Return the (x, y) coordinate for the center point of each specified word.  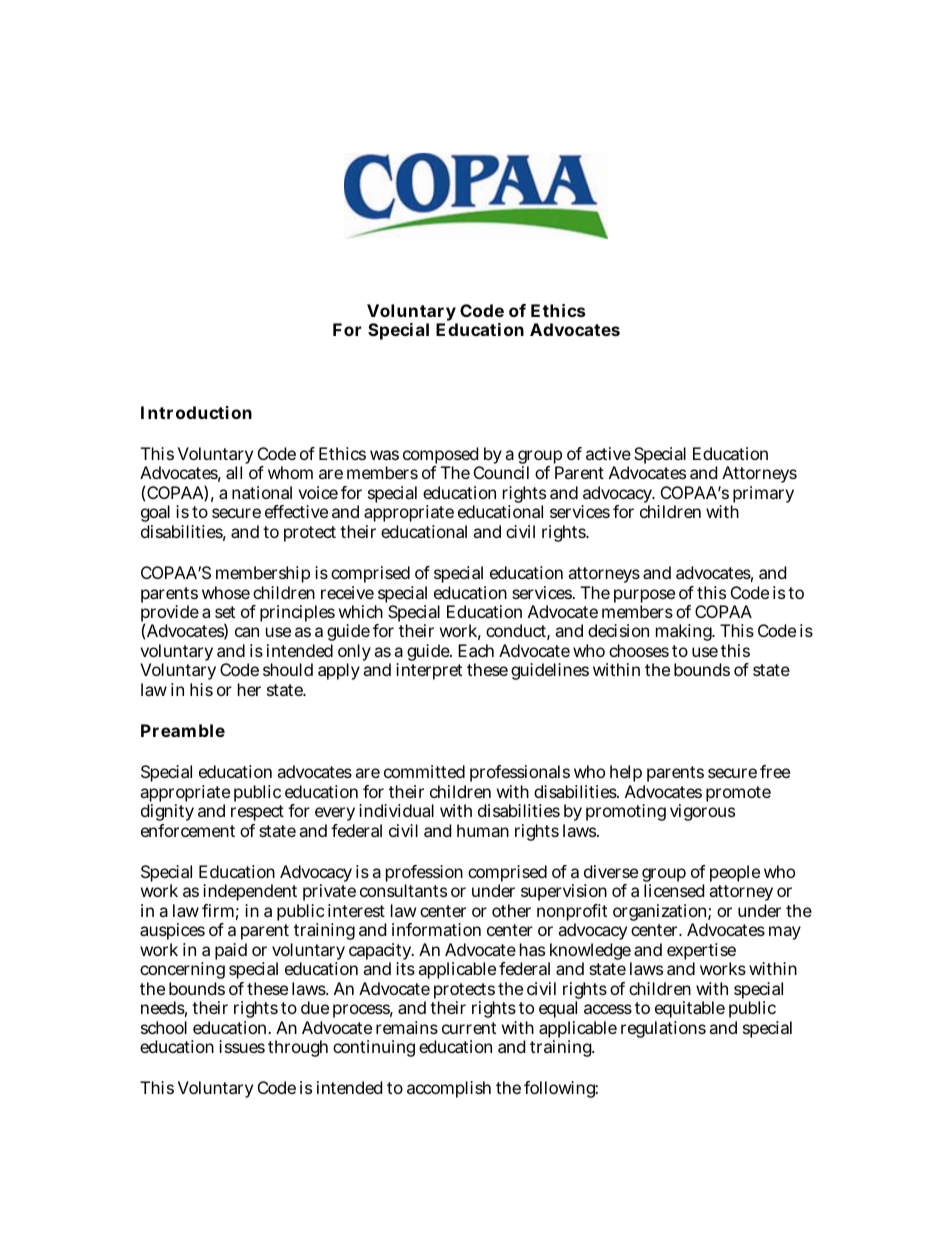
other (511, 910)
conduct (518, 632)
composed (442, 457)
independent (251, 894)
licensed (674, 890)
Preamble (183, 730)
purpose (644, 597)
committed (424, 771)
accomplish (449, 1089)
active (608, 453)
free (775, 771)
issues (242, 1046)
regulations (663, 1029)
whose (226, 592)
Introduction (196, 412)
